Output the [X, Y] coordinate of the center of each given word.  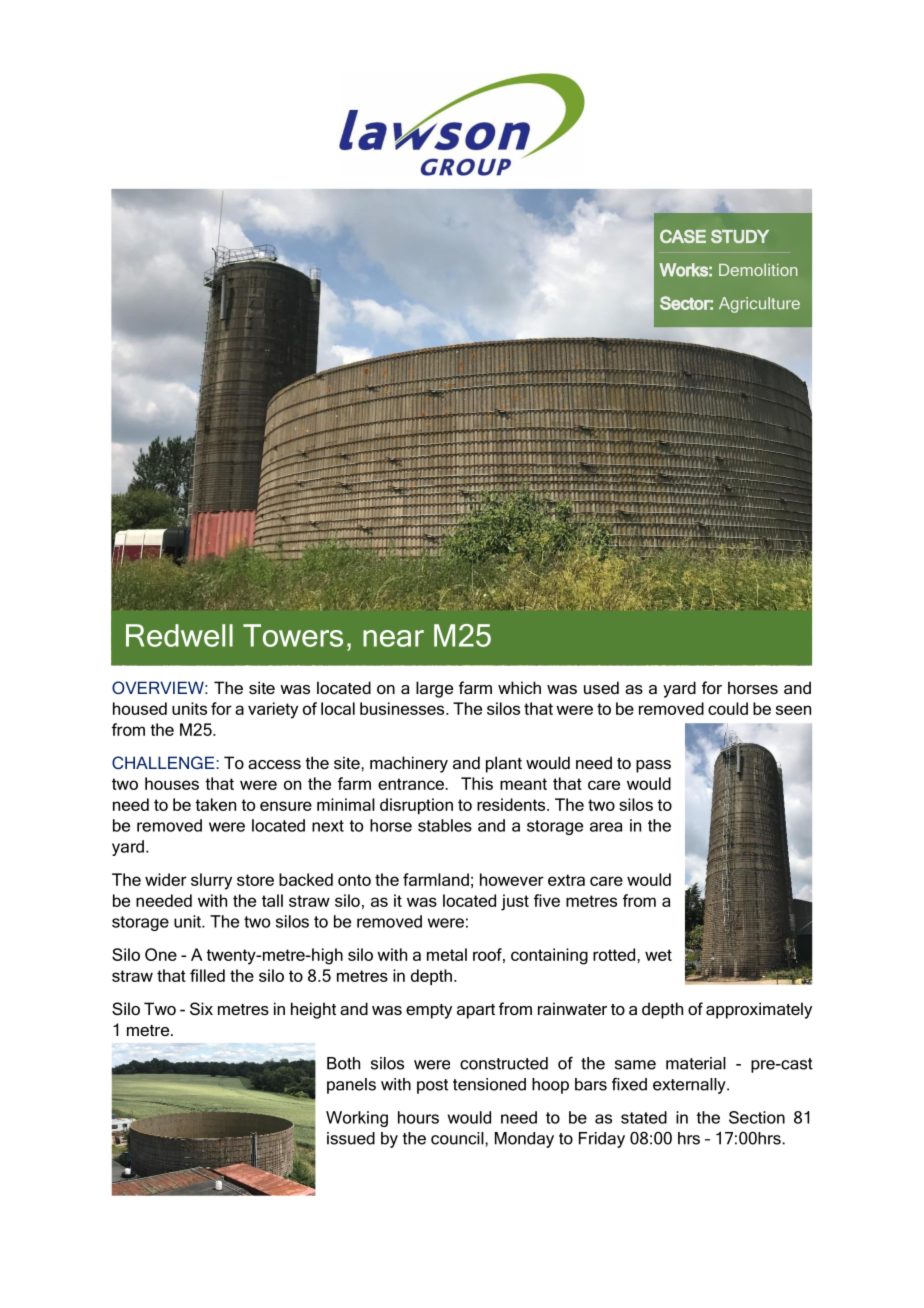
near [393, 638]
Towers [293, 635]
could [728, 708]
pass [653, 766]
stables [445, 825]
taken [215, 804]
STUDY [740, 236]
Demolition [758, 270]
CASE [683, 236]
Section [757, 1117]
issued [351, 1138]
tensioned [489, 1084]
